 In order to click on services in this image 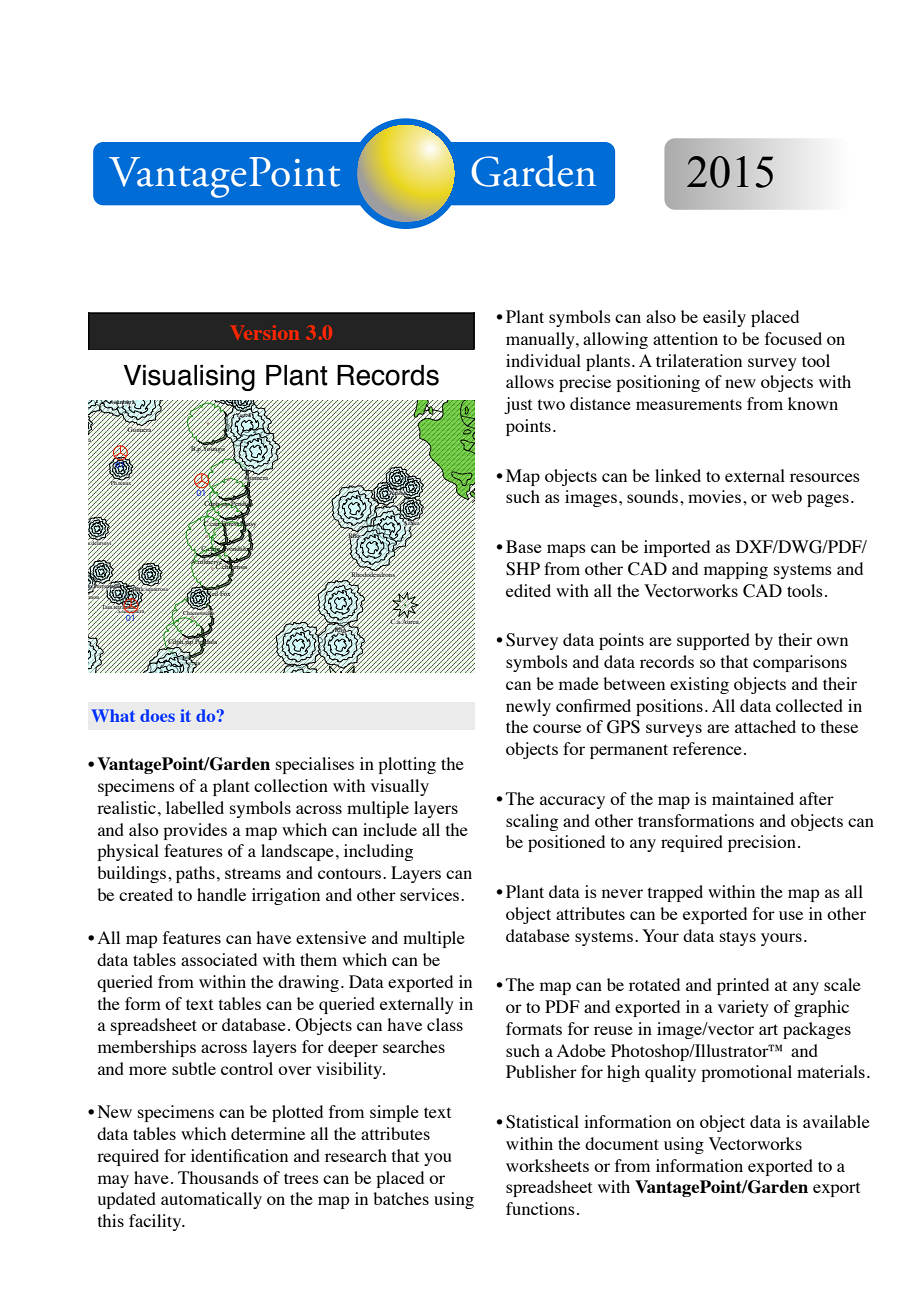, I will do `click(431, 894)`.
